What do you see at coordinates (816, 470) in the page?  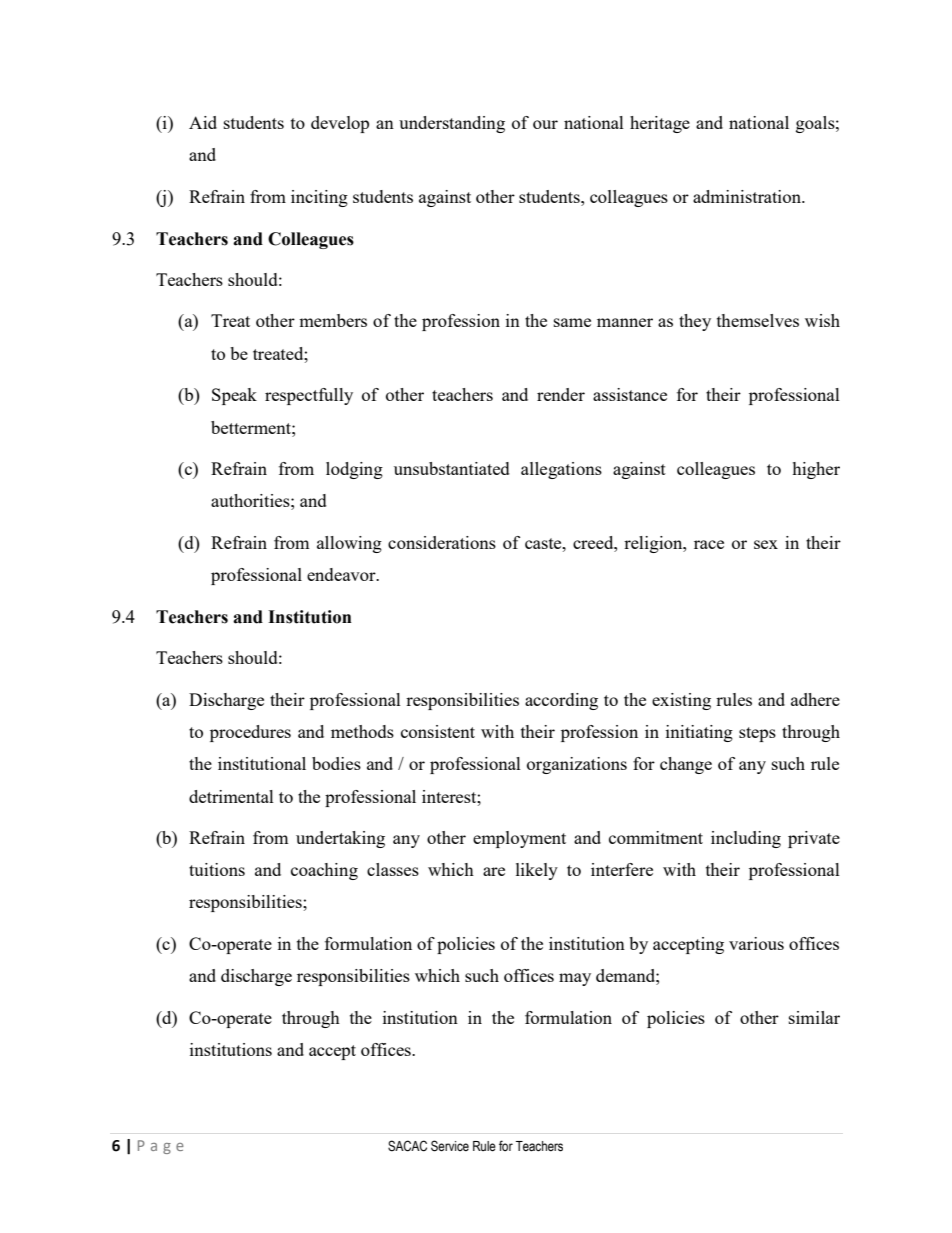 I see `higher` at bounding box center [816, 470].
